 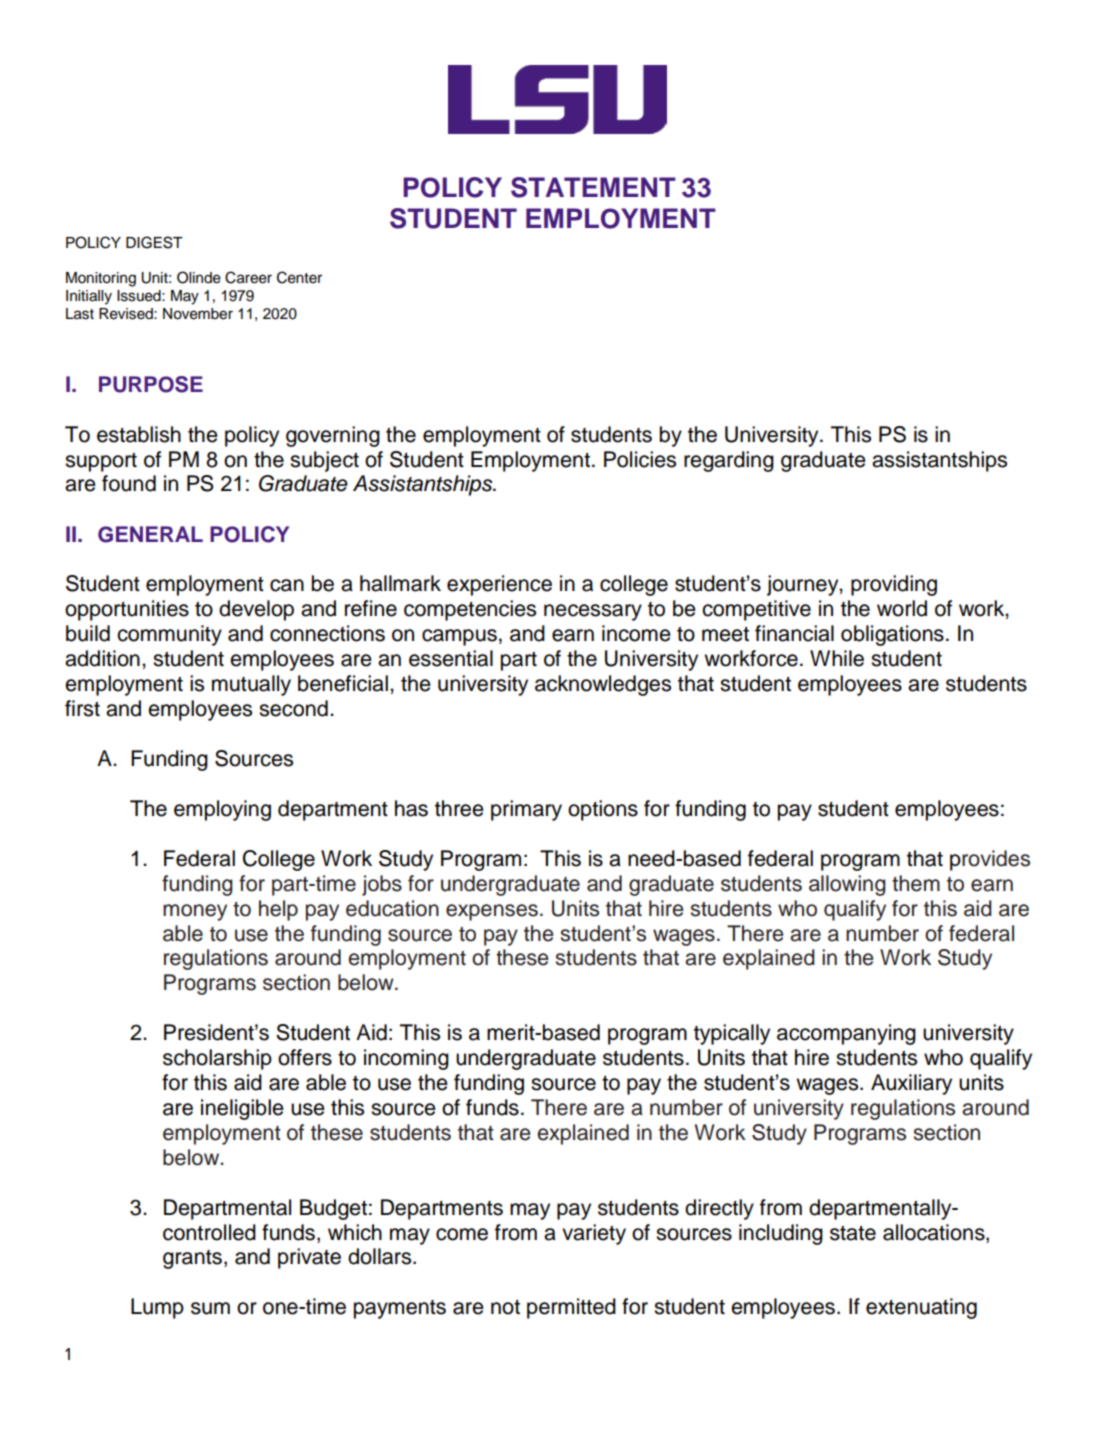 What do you see at coordinates (499, 585) in the page?
I see `experience` at bounding box center [499, 585].
